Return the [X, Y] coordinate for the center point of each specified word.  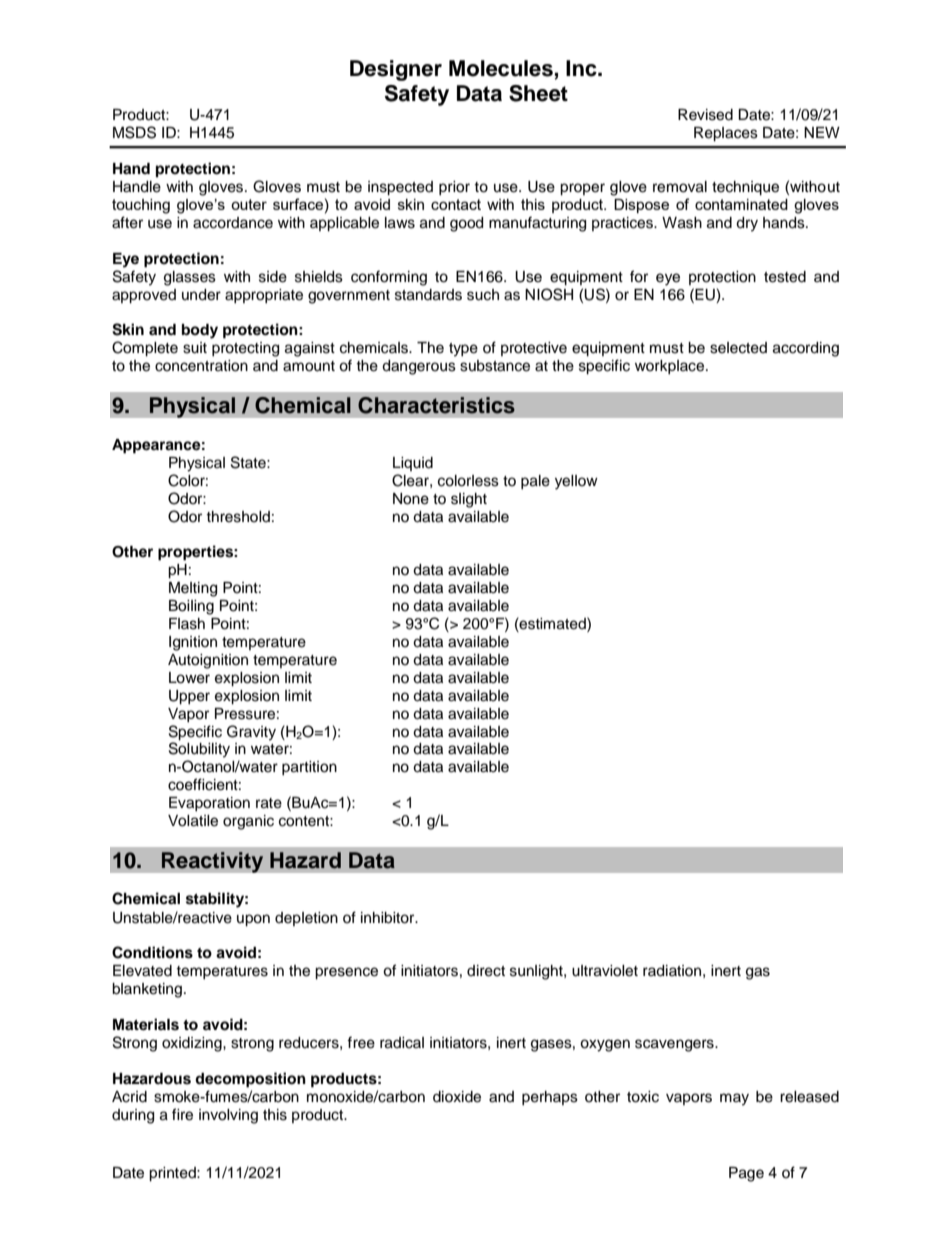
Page [746, 1174]
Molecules [502, 69]
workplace [671, 367]
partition [309, 768]
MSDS [134, 132]
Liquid [413, 464]
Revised [705, 115]
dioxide [457, 1097]
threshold [238, 517]
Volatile [193, 821]
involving [228, 1116]
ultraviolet [605, 971]
